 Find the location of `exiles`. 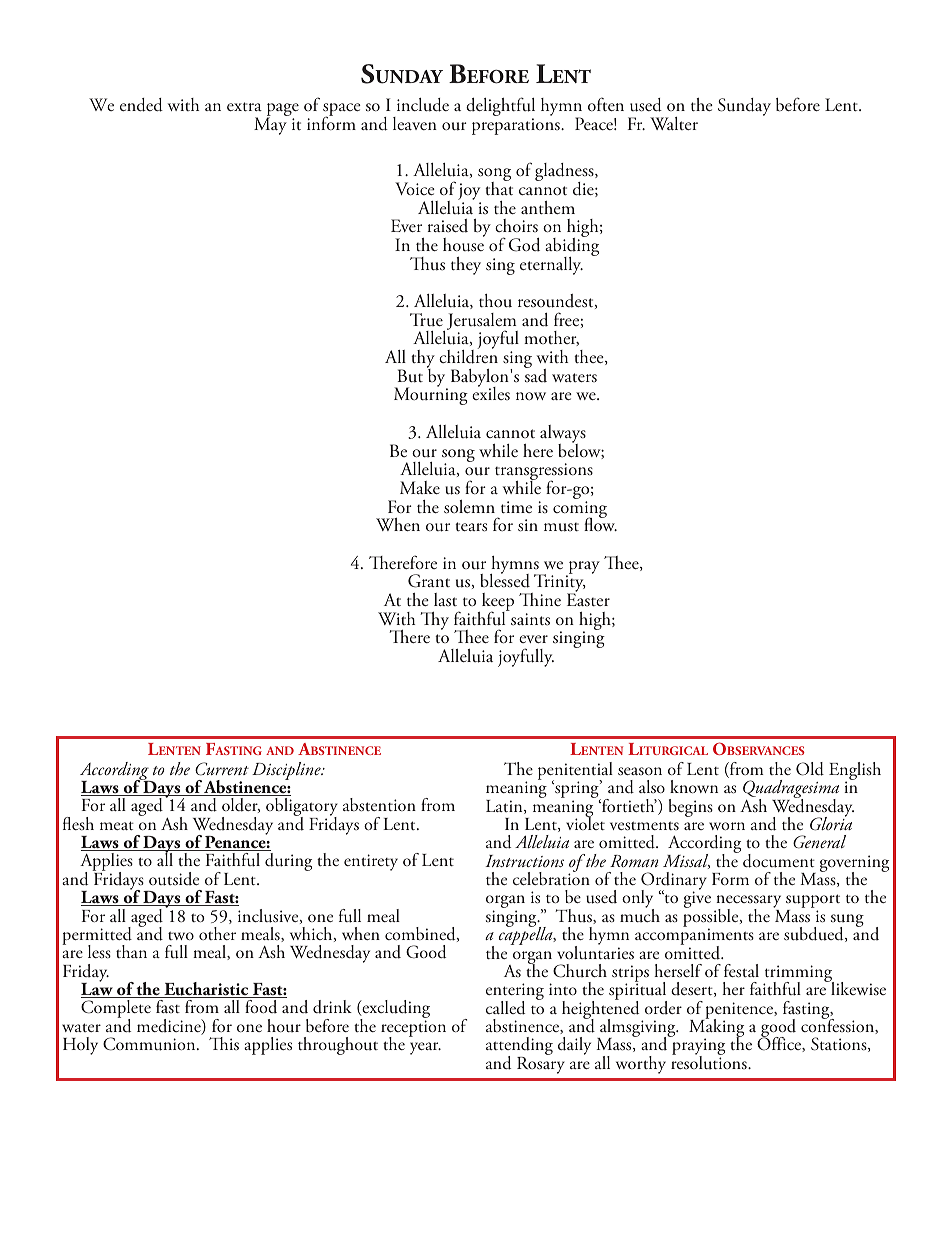

exiles is located at coordinates (491, 392).
